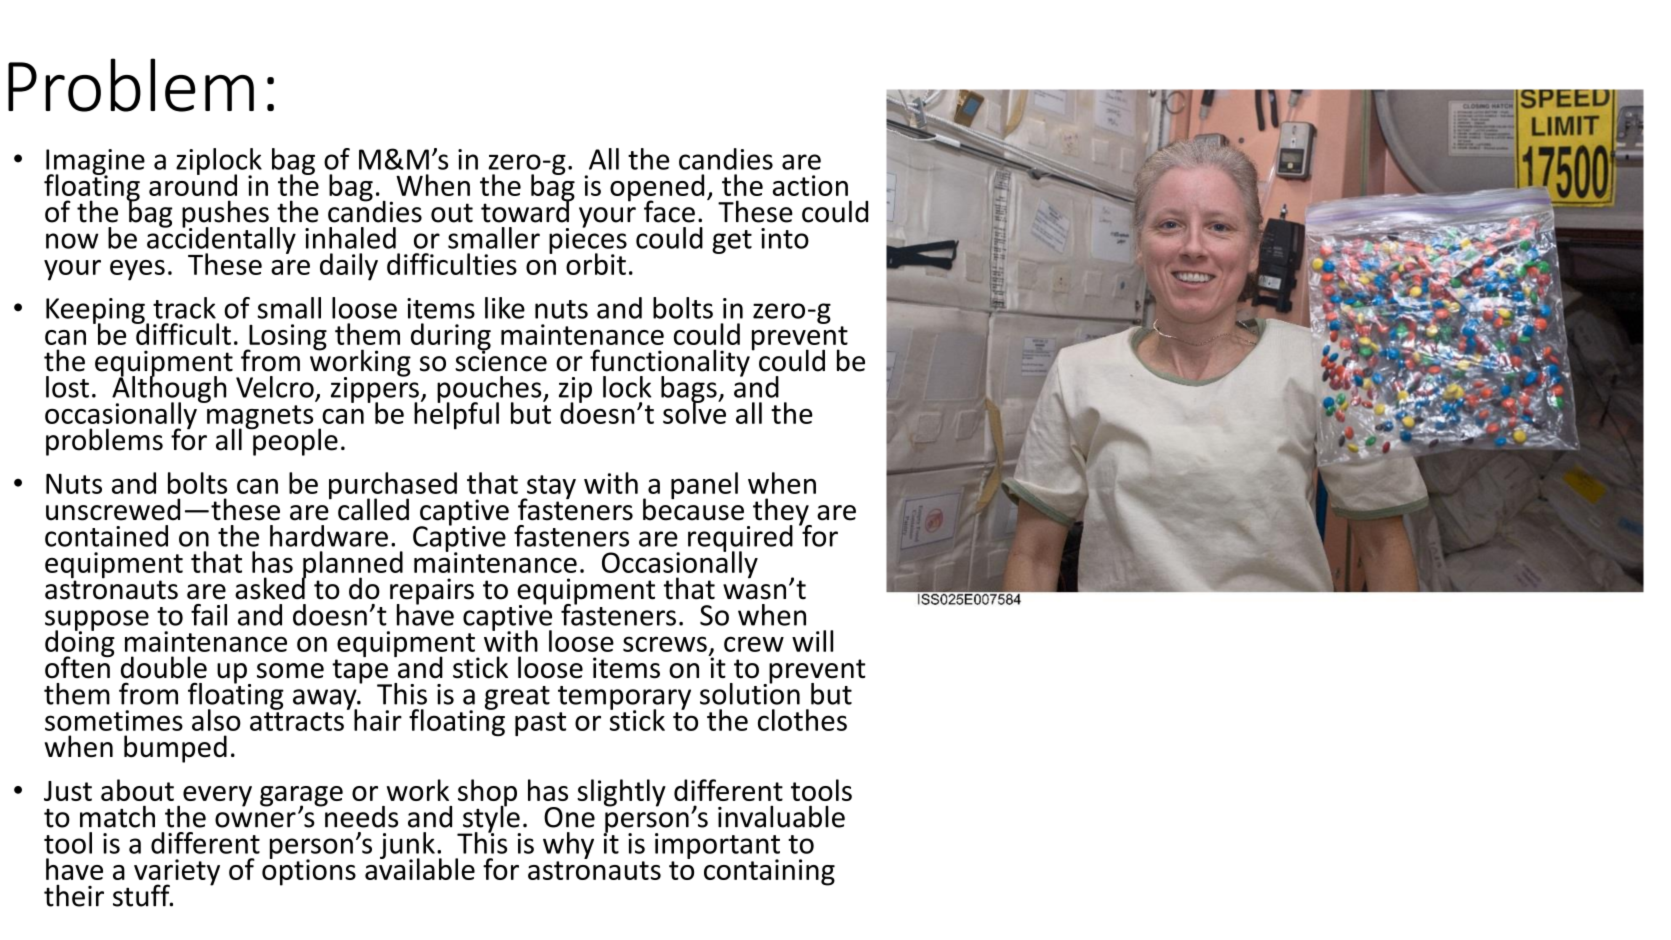  What do you see at coordinates (106, 536) in the screenshot?
I see `contained` at bounding box center [106, 536].
